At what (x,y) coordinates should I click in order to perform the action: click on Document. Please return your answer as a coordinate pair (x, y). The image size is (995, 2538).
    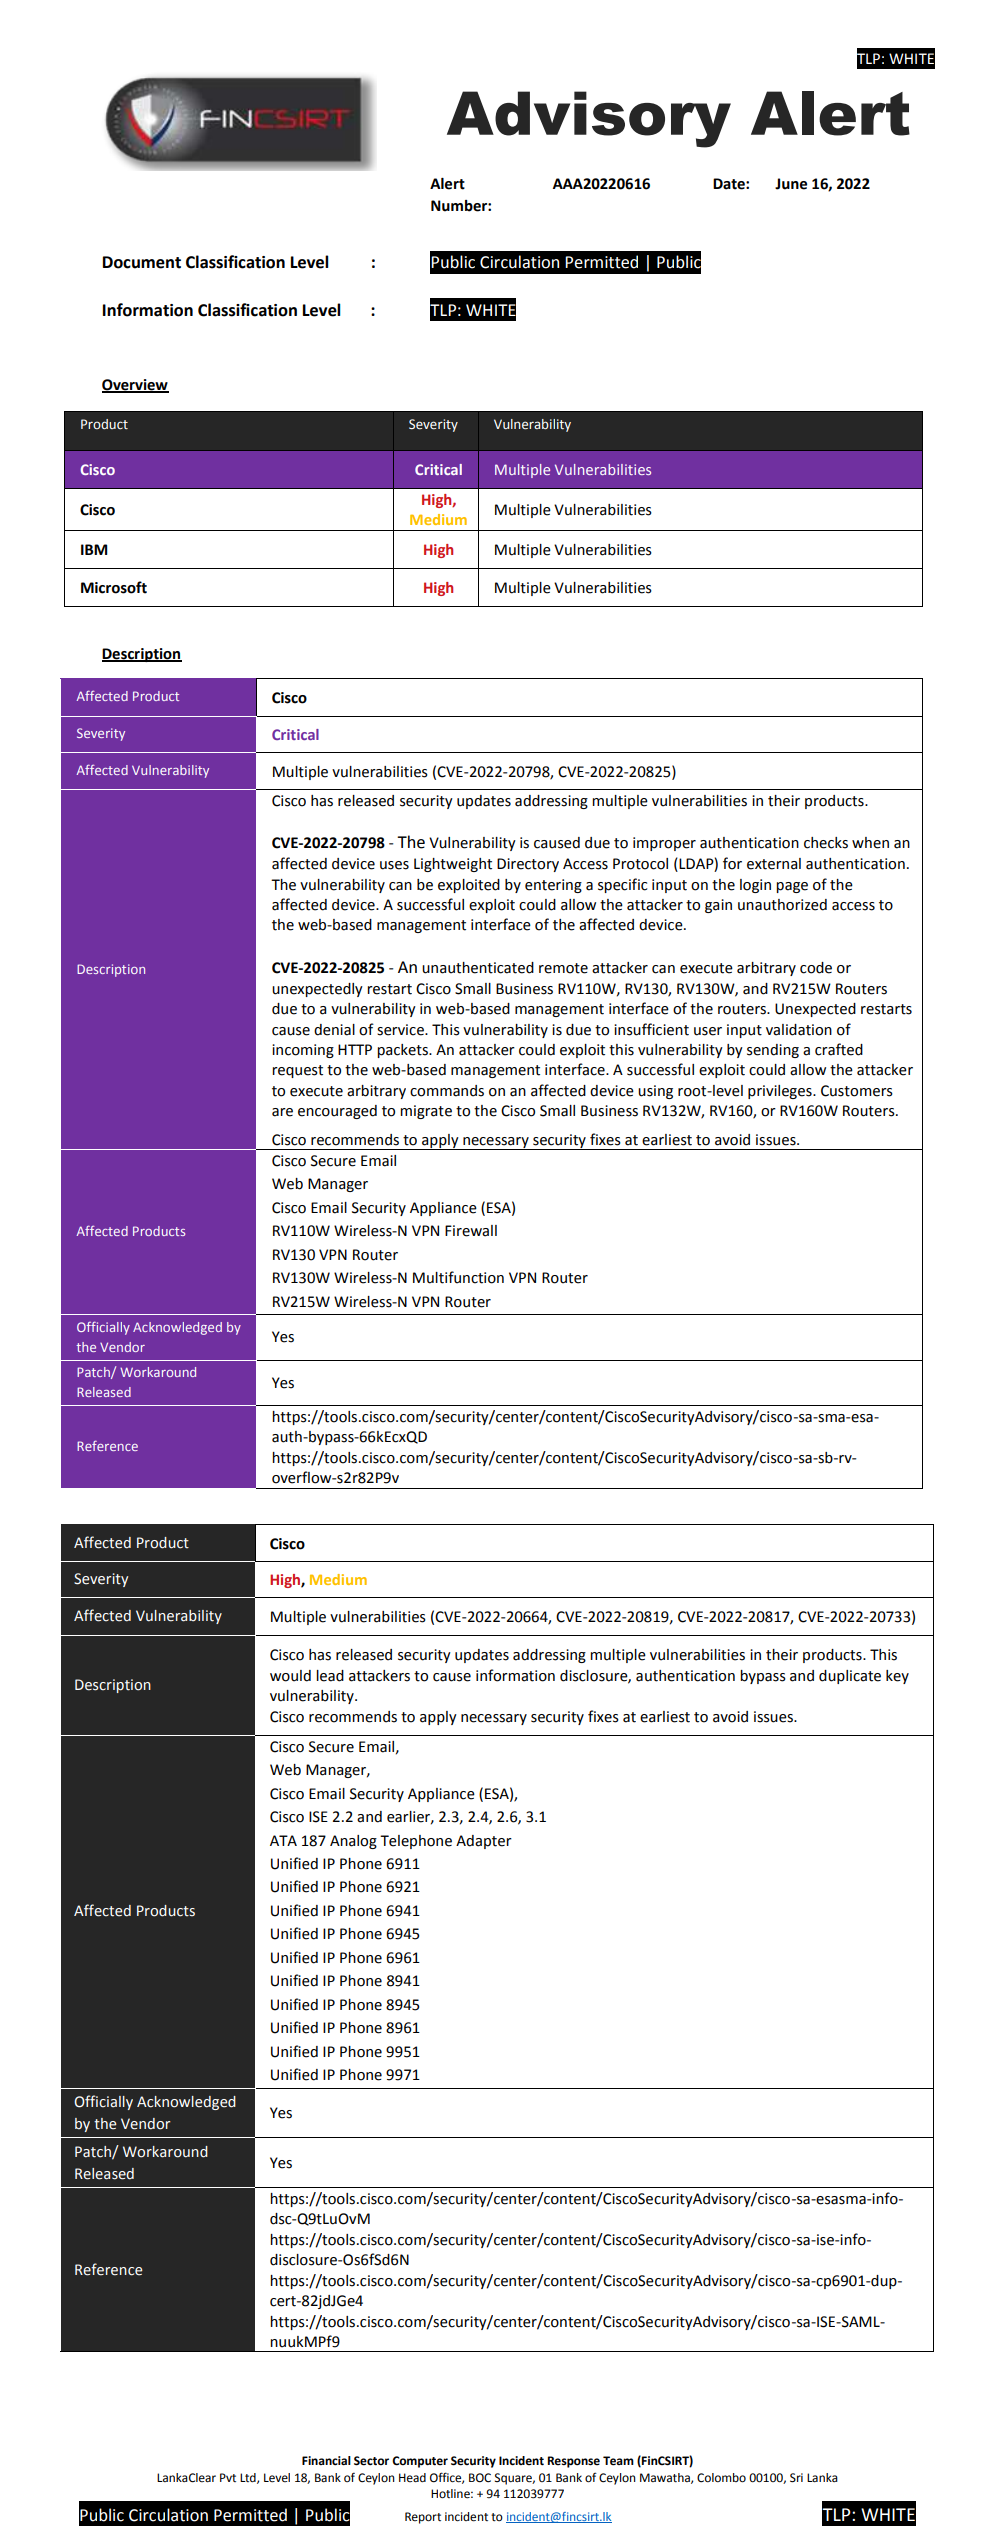
    Looking at the image, I should click on (142, 262).
